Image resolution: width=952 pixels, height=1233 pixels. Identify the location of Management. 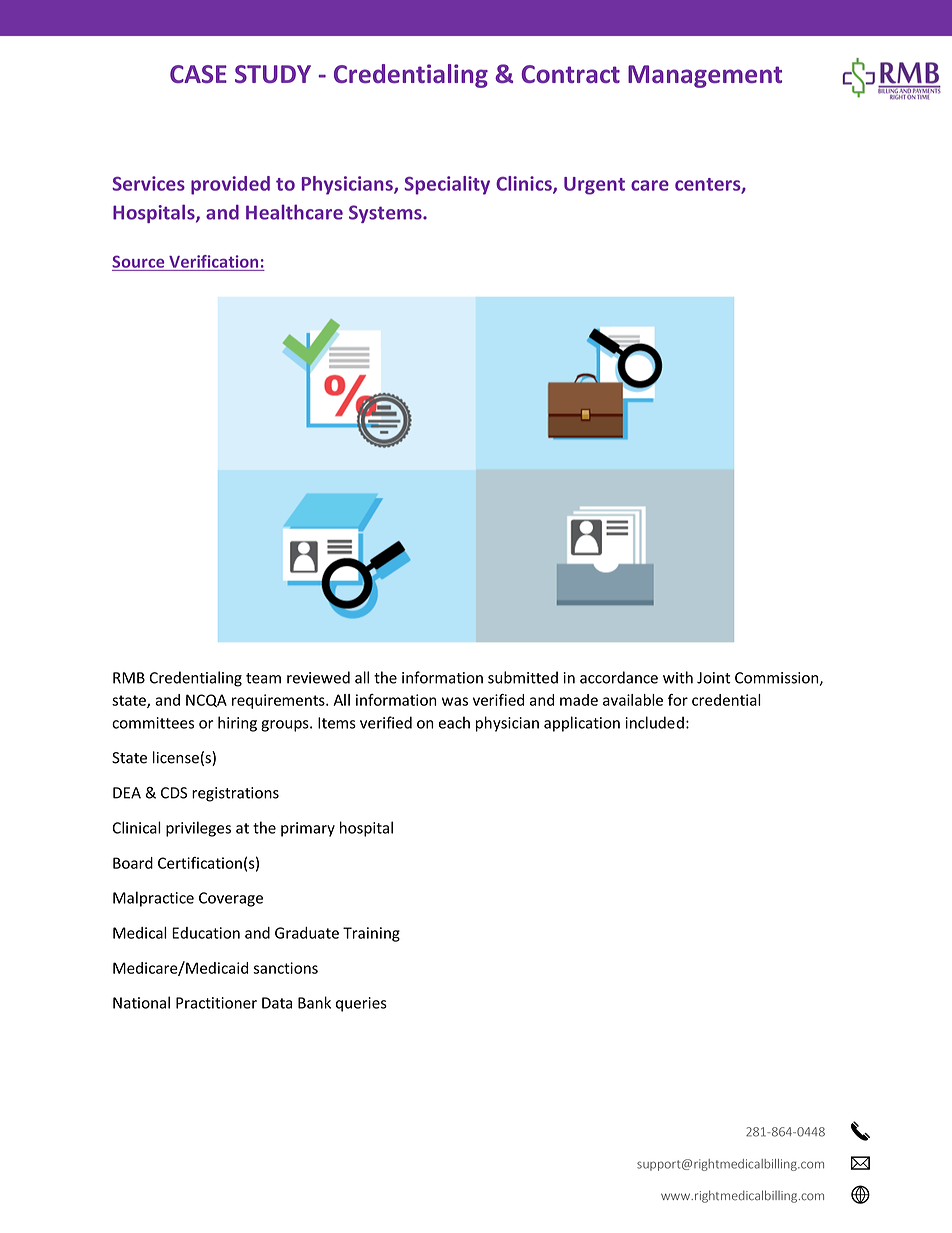
(705, 76).
